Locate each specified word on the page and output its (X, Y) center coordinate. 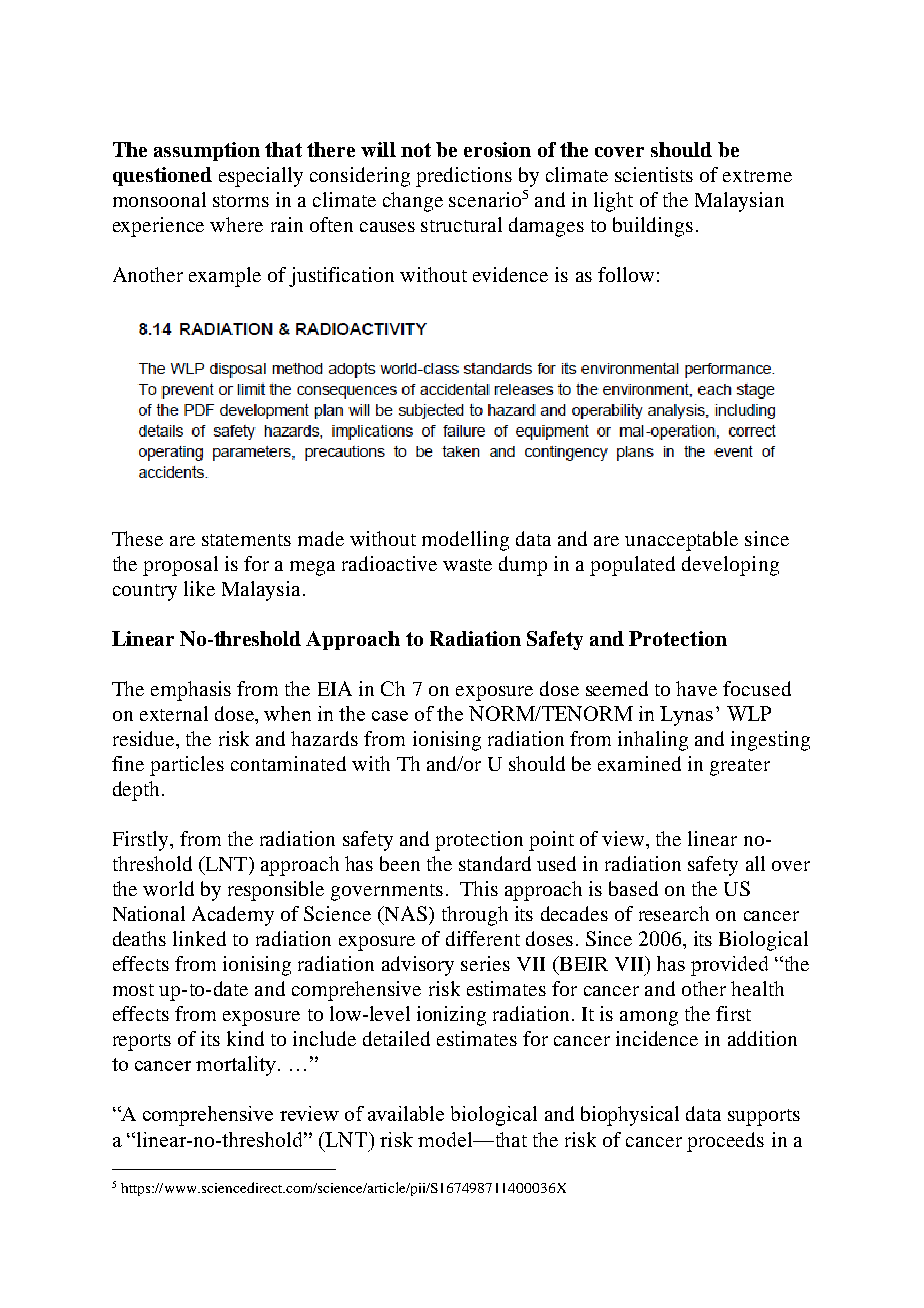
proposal (180, 566)
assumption (207, 151)
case (390, 716)
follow (626, 274)
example (225, 277)
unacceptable (681, 541)
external (174, 713)
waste (467, 565)
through (475, 916)
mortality (236, 1066)
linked (199, 938)
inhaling (653, 741)
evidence (510, 274)
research (674, 913)
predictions (464, 177)
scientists (654, 174)
